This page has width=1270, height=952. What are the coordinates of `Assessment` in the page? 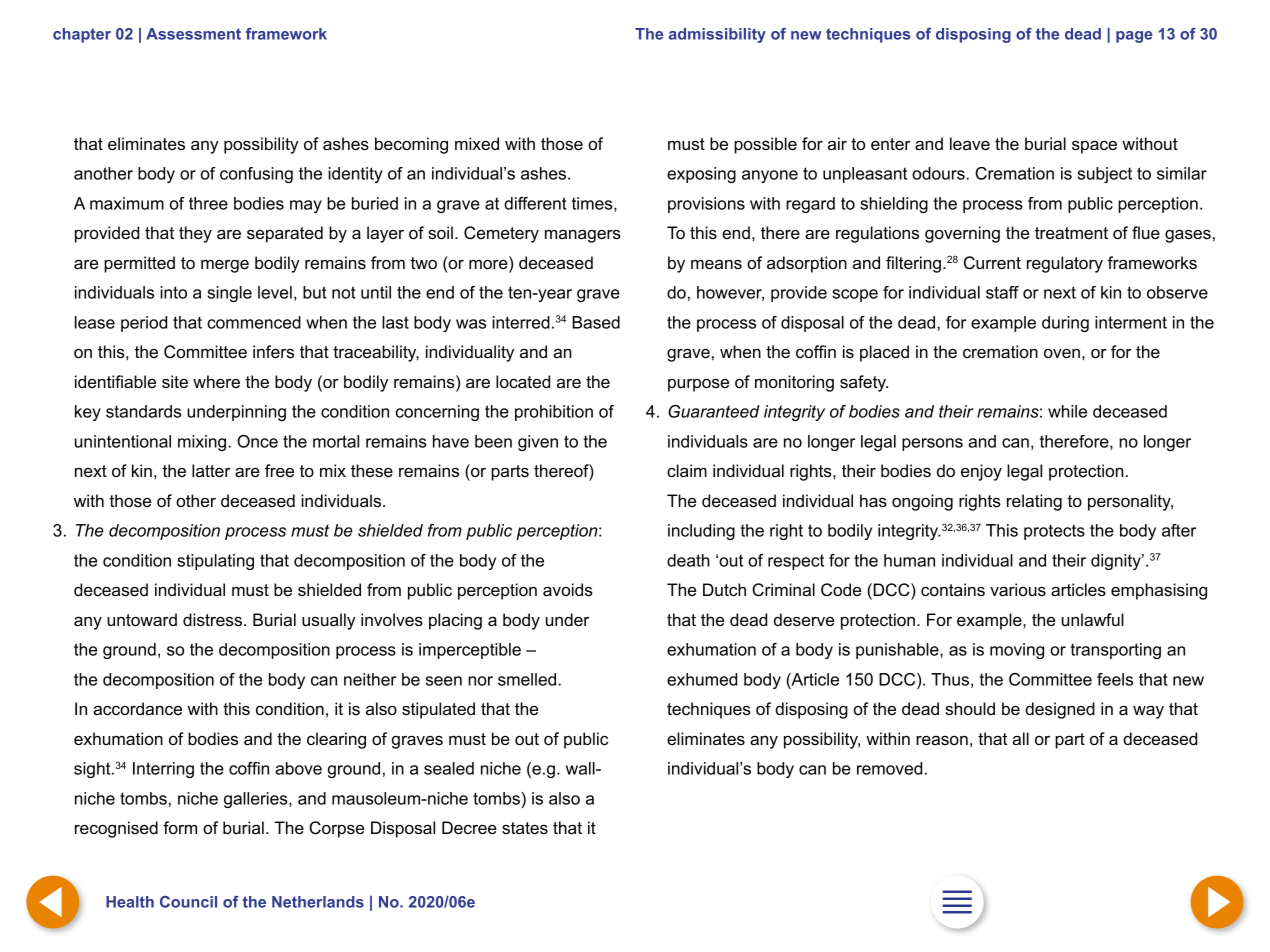 It's located at (193, 34).
